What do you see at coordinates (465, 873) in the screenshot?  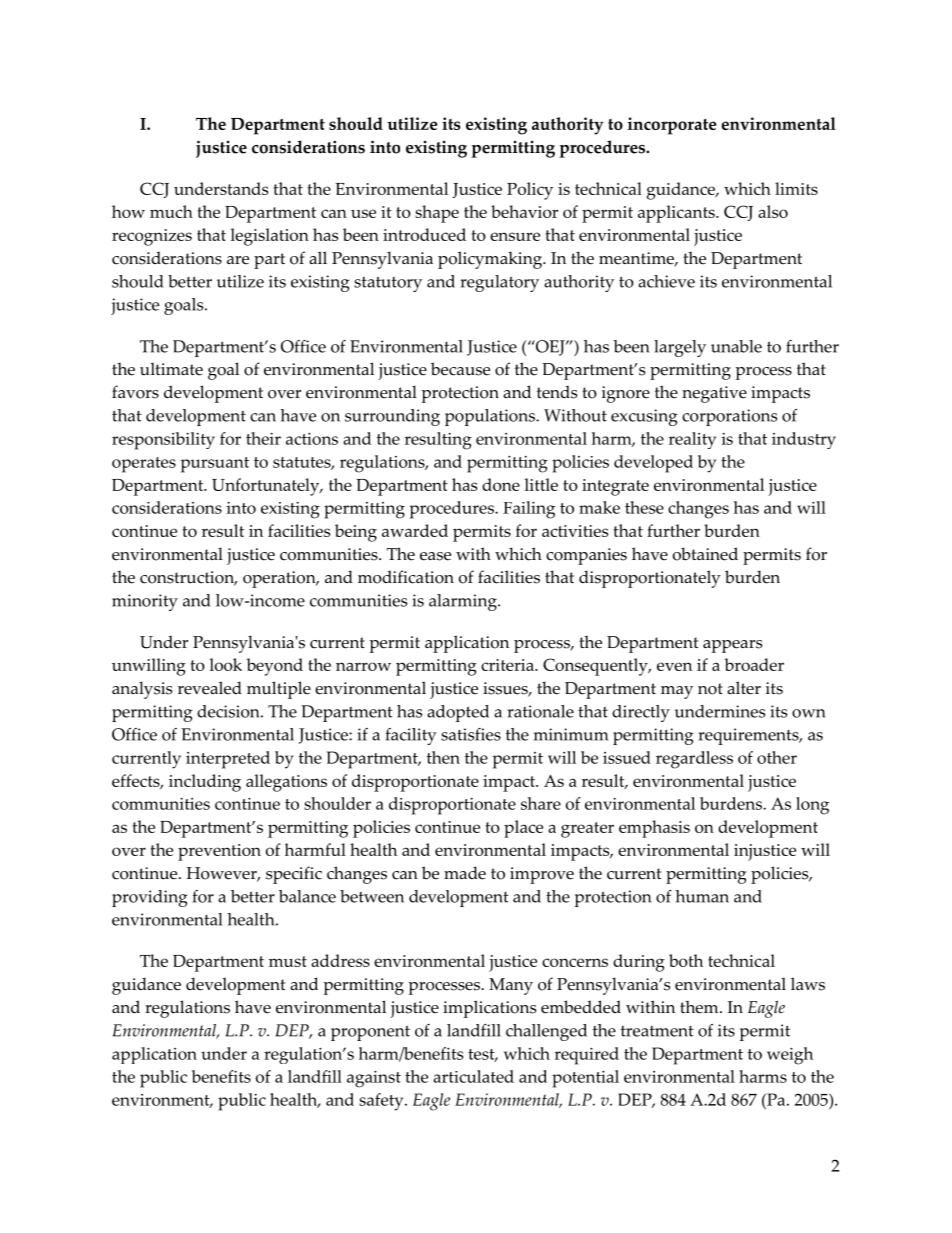 I see `made` at bounding box center [465, 873].
